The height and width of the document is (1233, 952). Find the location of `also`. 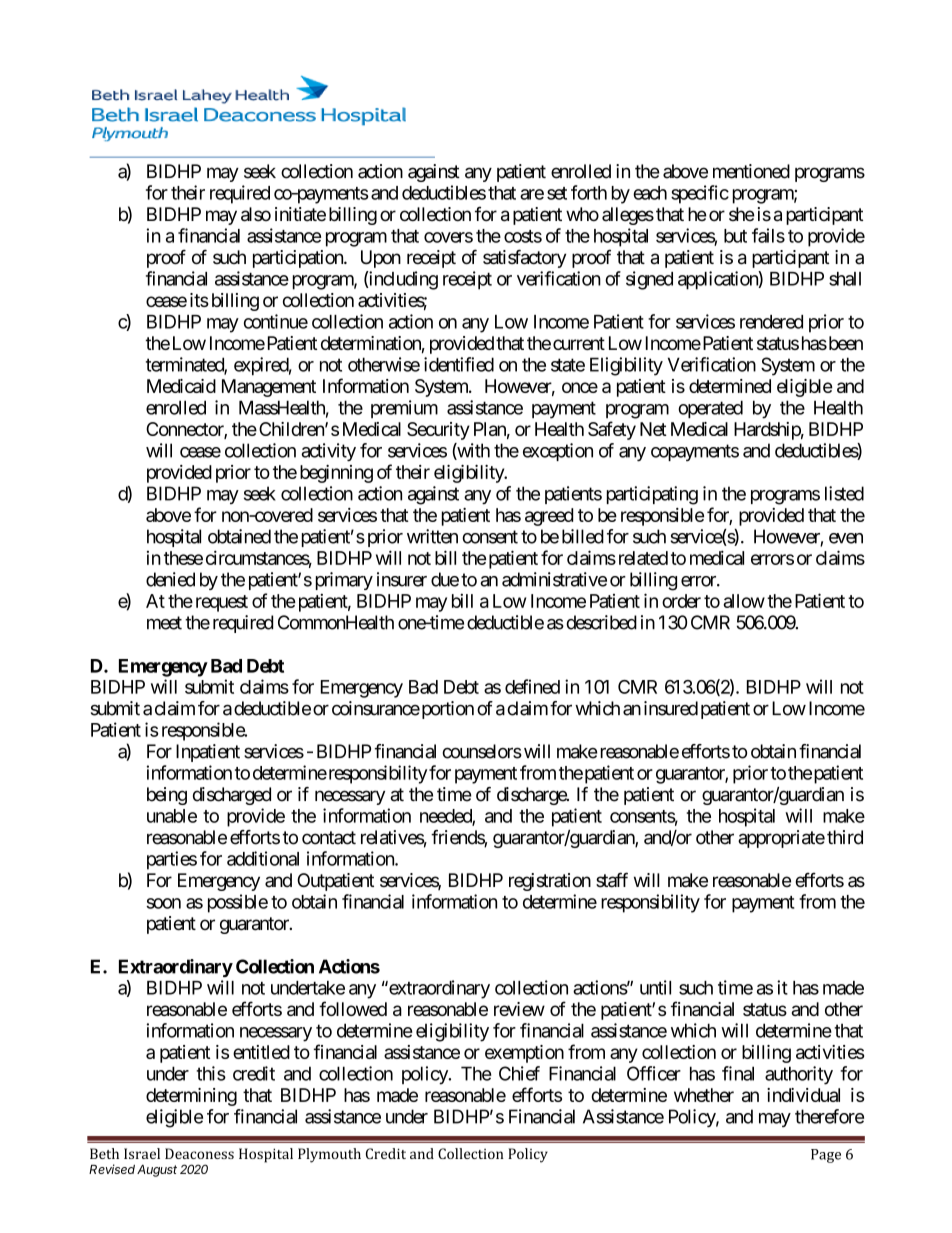

also is located at coordinates (256, 214).
